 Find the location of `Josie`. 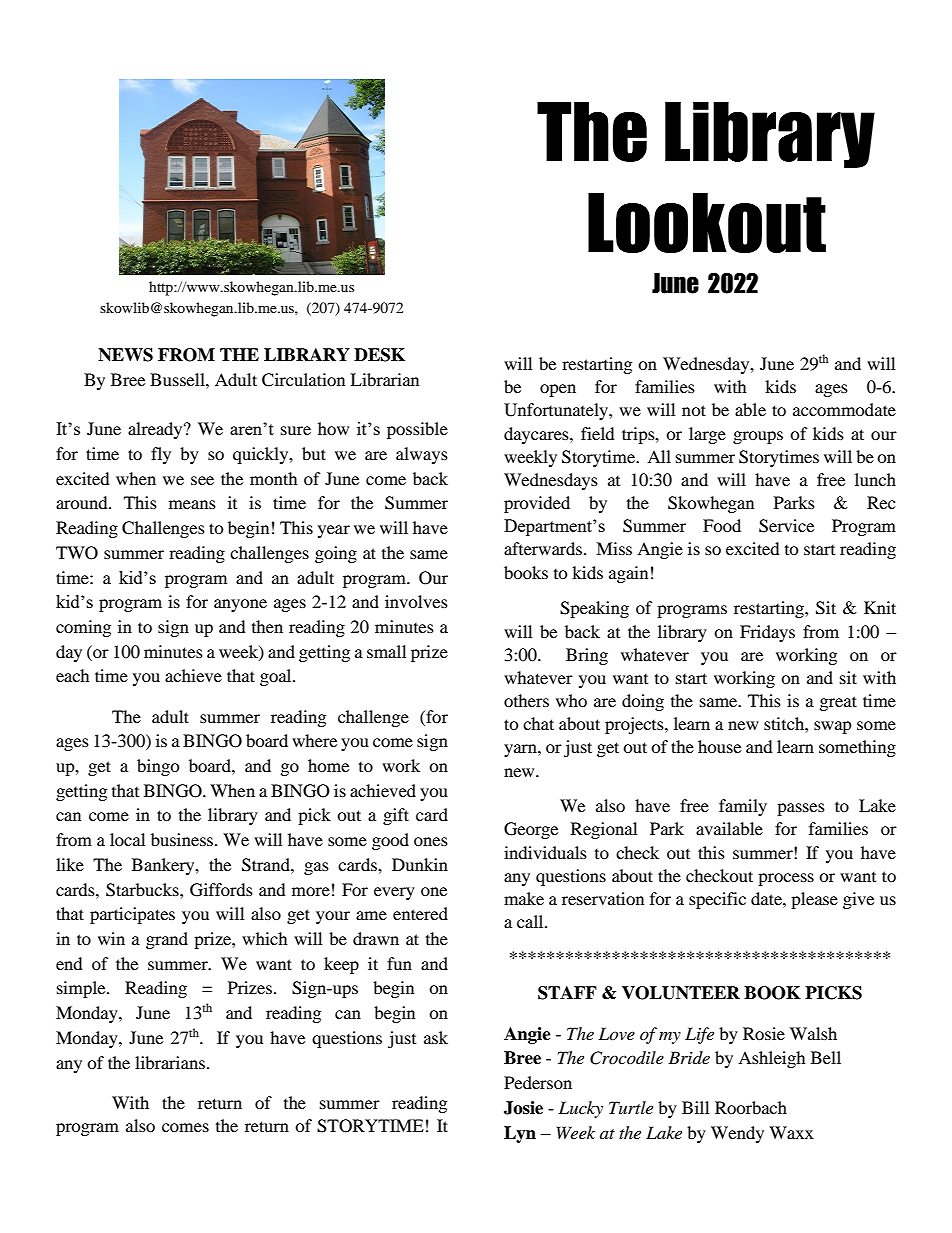

Josie is located at coordinates (523, 1108).
